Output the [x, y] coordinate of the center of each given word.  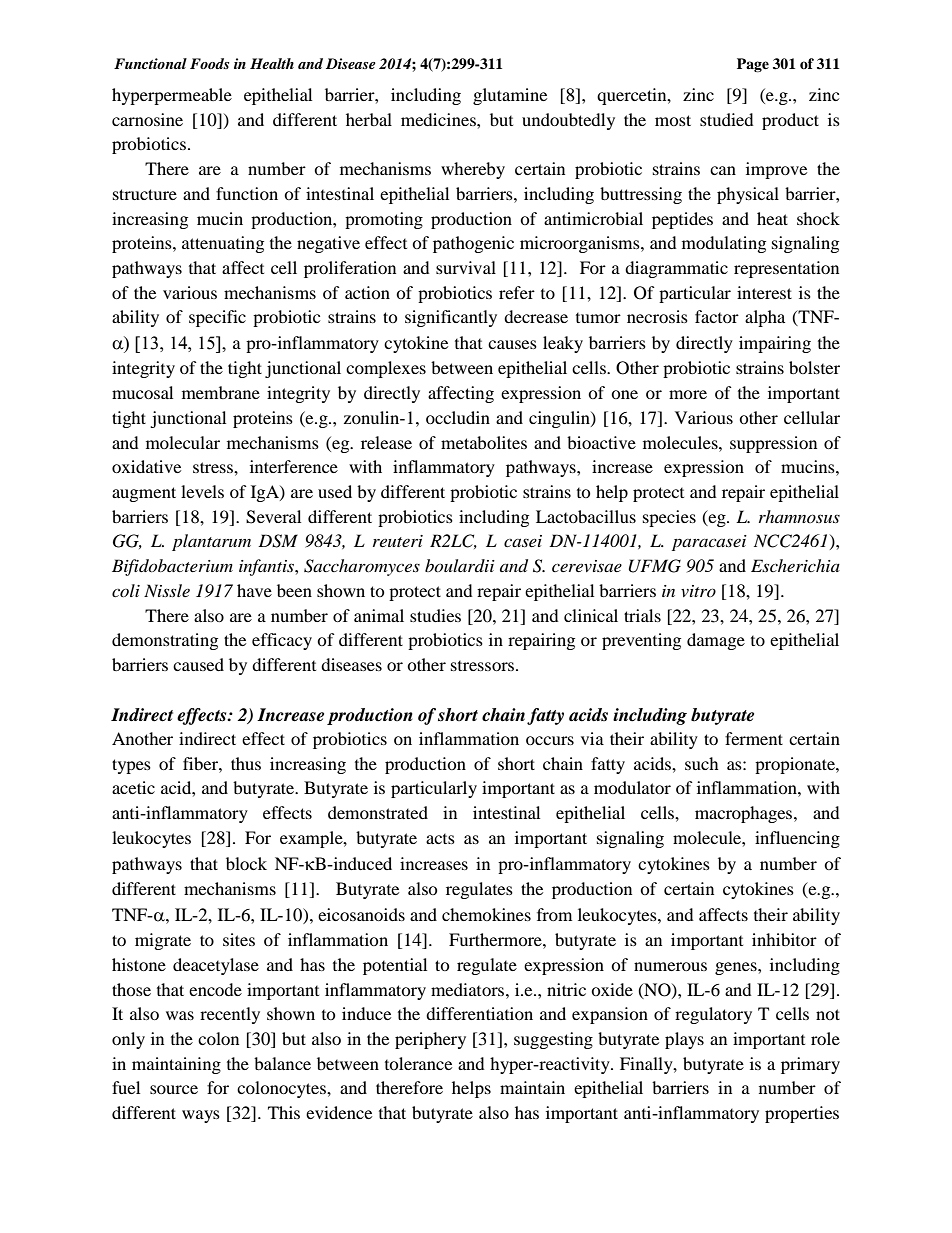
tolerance [418, 1063]
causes [512, 344]
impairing [775, 344]
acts [440, 839]
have [254, 590]
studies [435, 615]
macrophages [745, 814]
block [246, 863]
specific [217, 318]
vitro [698, 591]
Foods [209, 63]
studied [727, 119]
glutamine [510, 96]
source [174, 1089]
